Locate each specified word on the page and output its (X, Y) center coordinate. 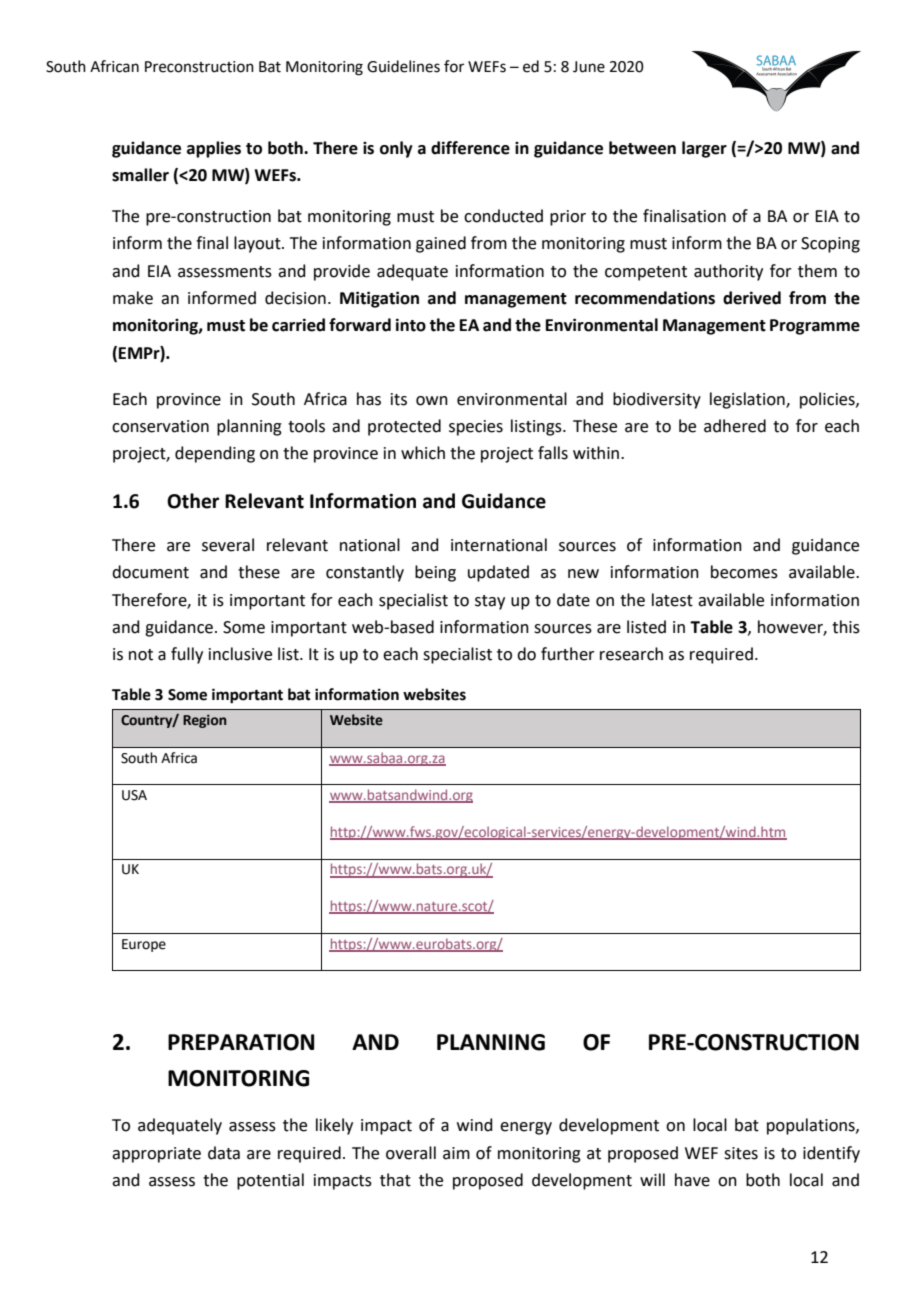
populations (812, 1126)
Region (205, 721)
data (224, 1153)
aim (456, 1153)
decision (295, 298)
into (411, 325)
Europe (144, 945)
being (435, 573)
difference (470, 148)
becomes (744, 572)
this (846, 627)
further (568, 654)
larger (704, 149)
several (228, 545)
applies (214, 149)
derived (752, 298)
